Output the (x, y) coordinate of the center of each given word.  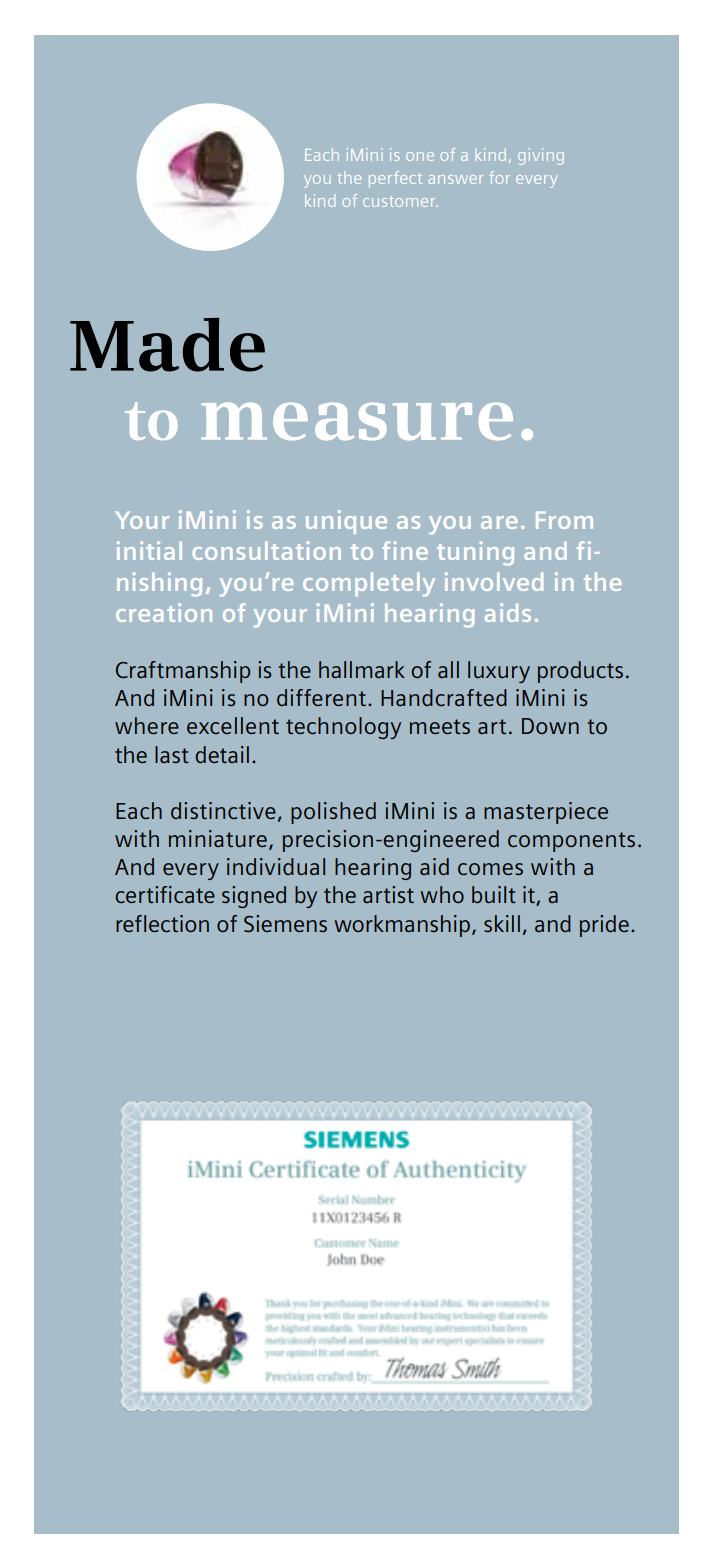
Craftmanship (183, 672)
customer (400, 201)
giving (541, 156)
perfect (395, 179)
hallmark (362, 669)
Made (167, 345)
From (564, 520)
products (580, 672)
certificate (165, 894)
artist (388, 894)
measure (357, 421)
